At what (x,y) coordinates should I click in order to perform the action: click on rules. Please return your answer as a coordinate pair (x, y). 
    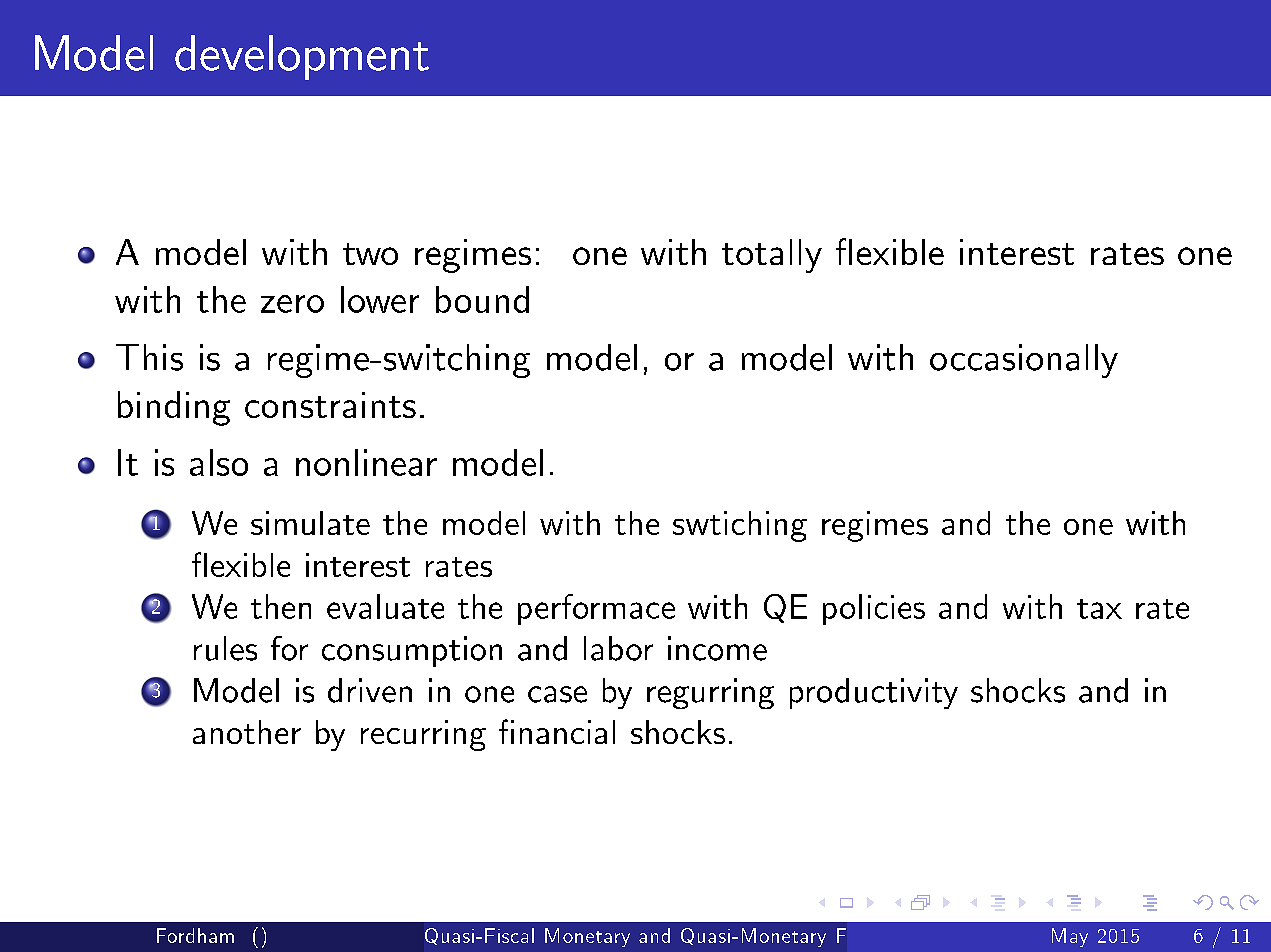
    Looking at the image, I should click on (225, 648).
